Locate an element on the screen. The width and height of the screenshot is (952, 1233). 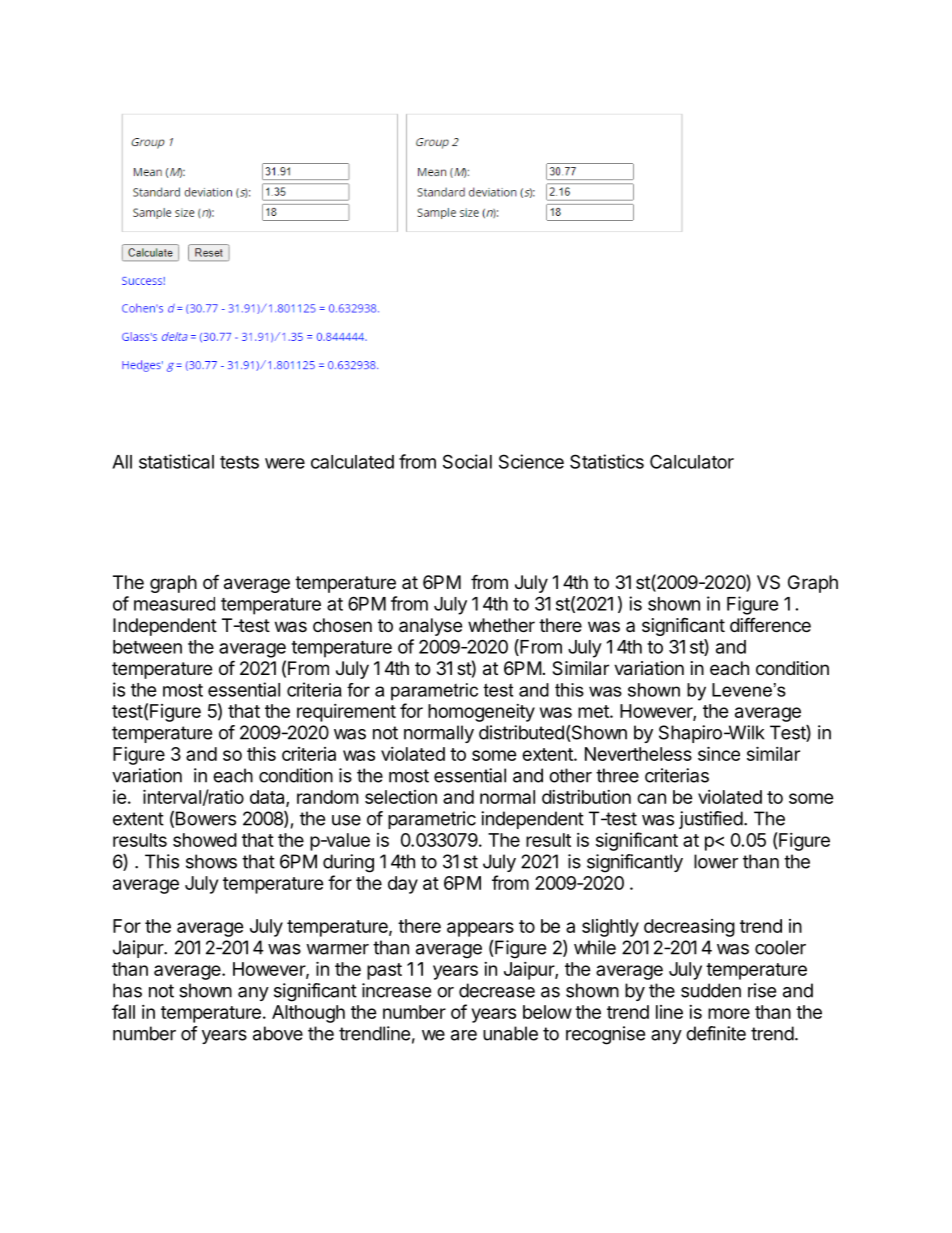
since is located at coordinates (719, 753).
